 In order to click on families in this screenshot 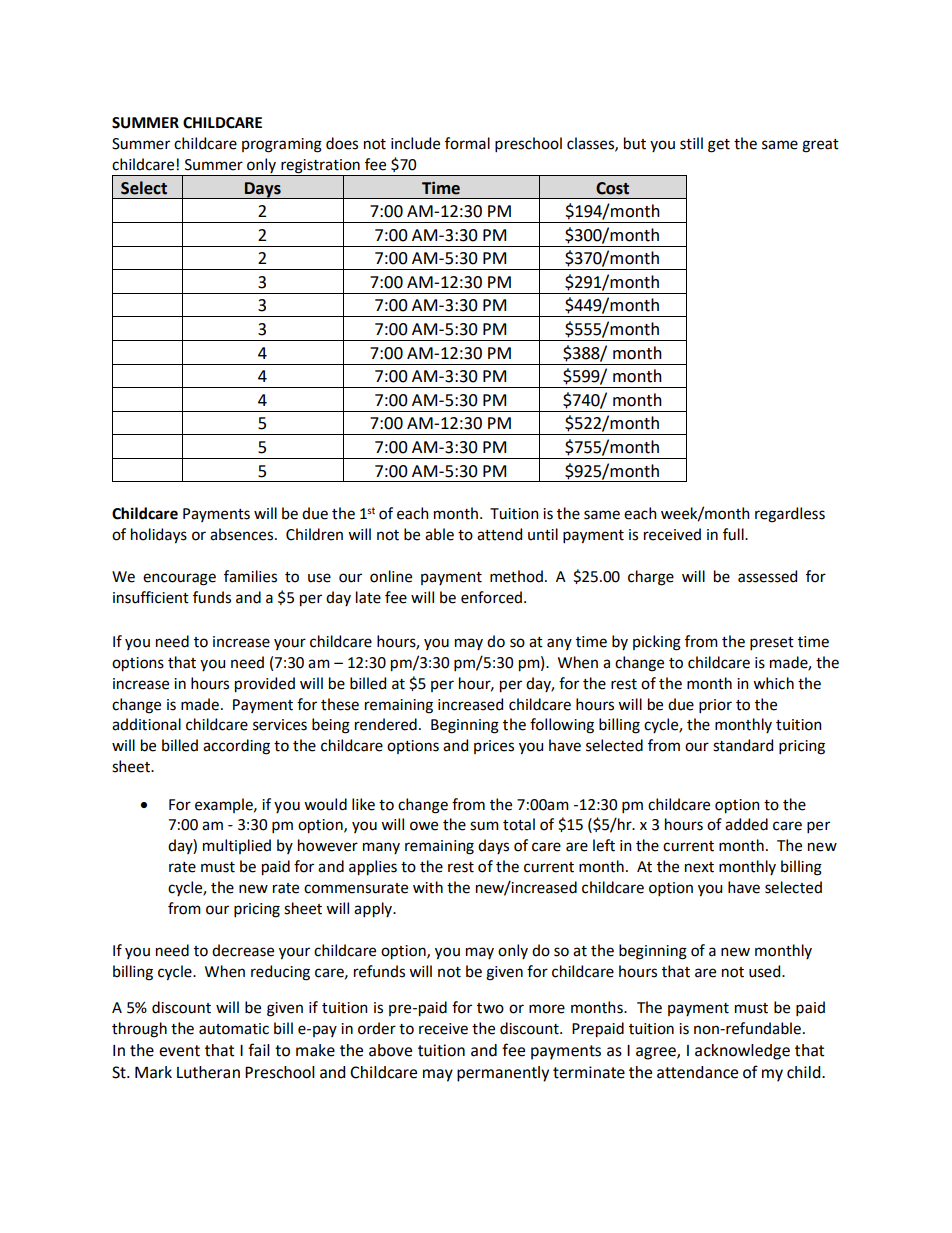, I will do `click(250, 576)`.
